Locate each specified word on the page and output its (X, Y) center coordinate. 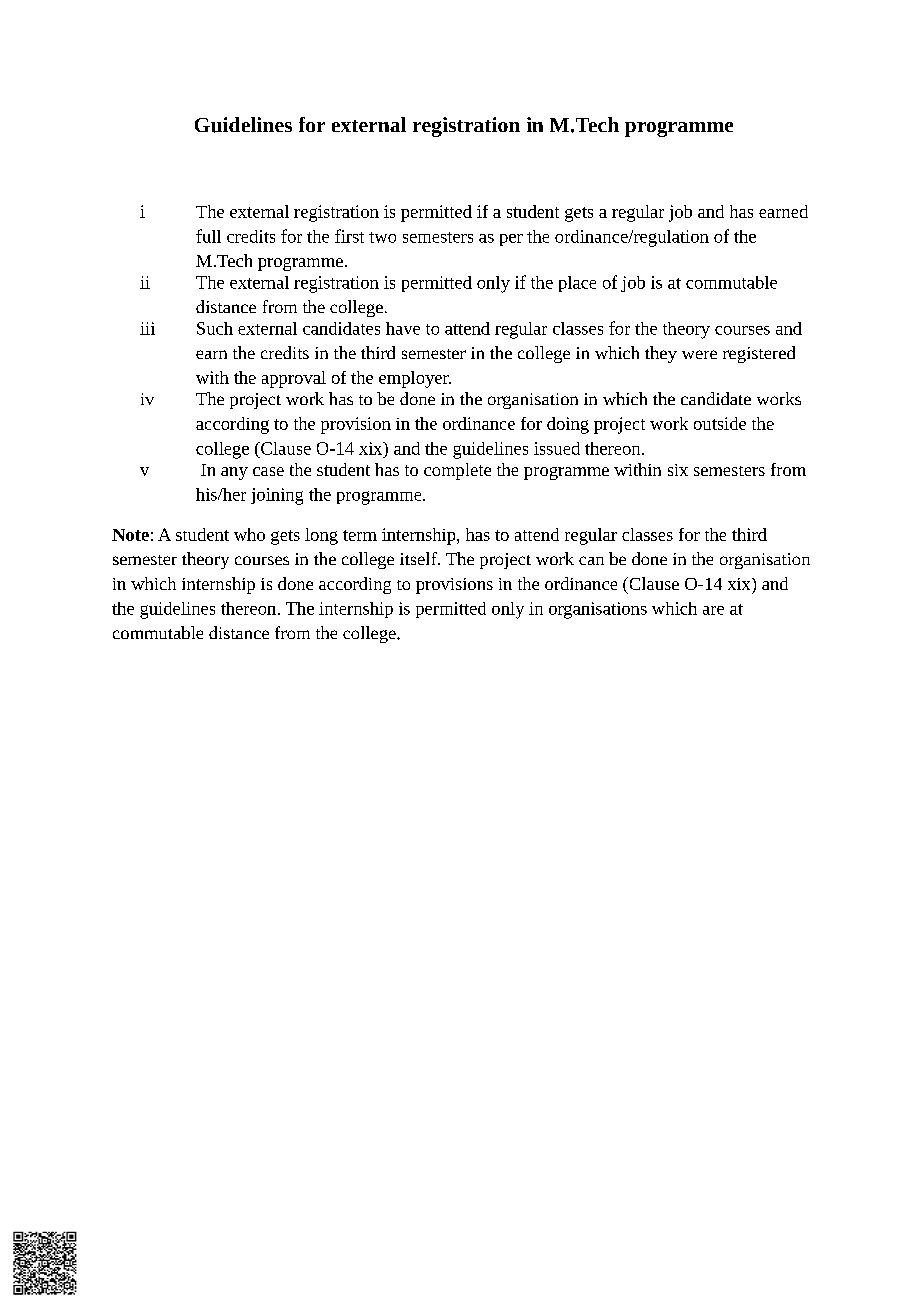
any (234, 473)
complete (457, 471)
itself (419, 558)
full (208, 236)
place (577, 284)
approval (294, 379)
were (699, 354)
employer (415, 379)
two (382, 237)
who (249, 534)
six (678, 470)
